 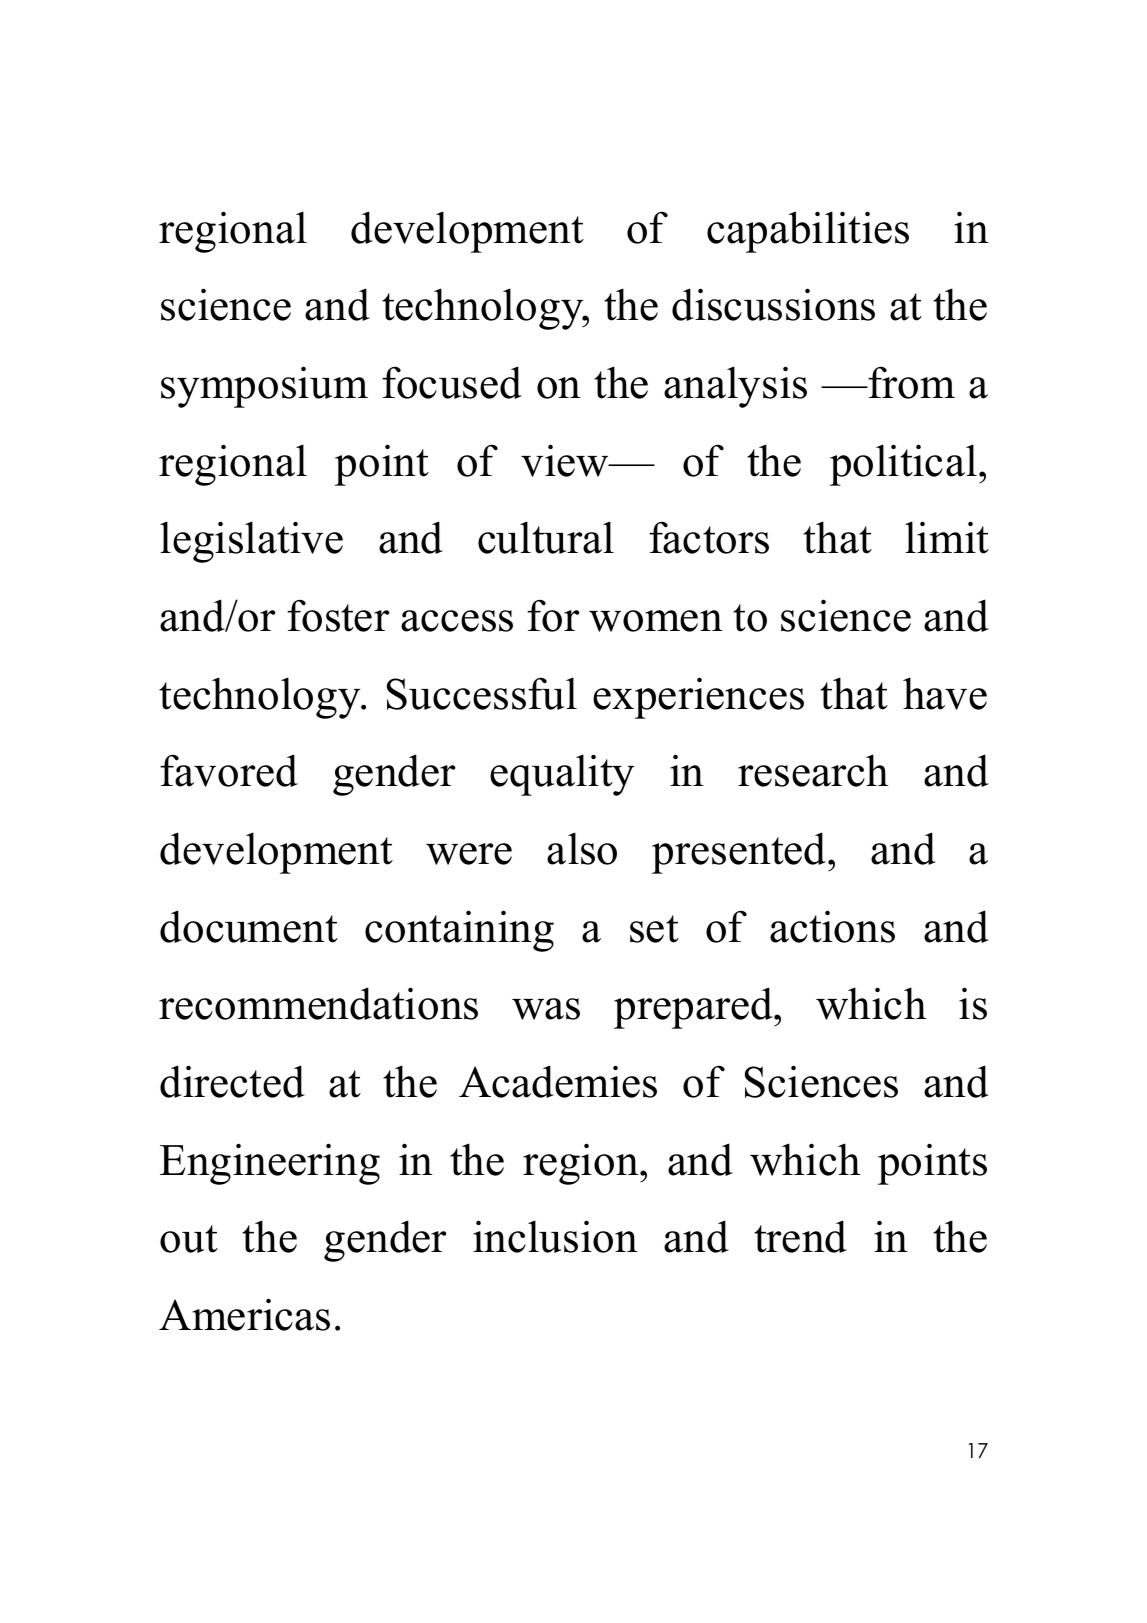 What do you see at coordinates (452, 382) in the image?
I see `focused` at bounding box center [452, 382].
